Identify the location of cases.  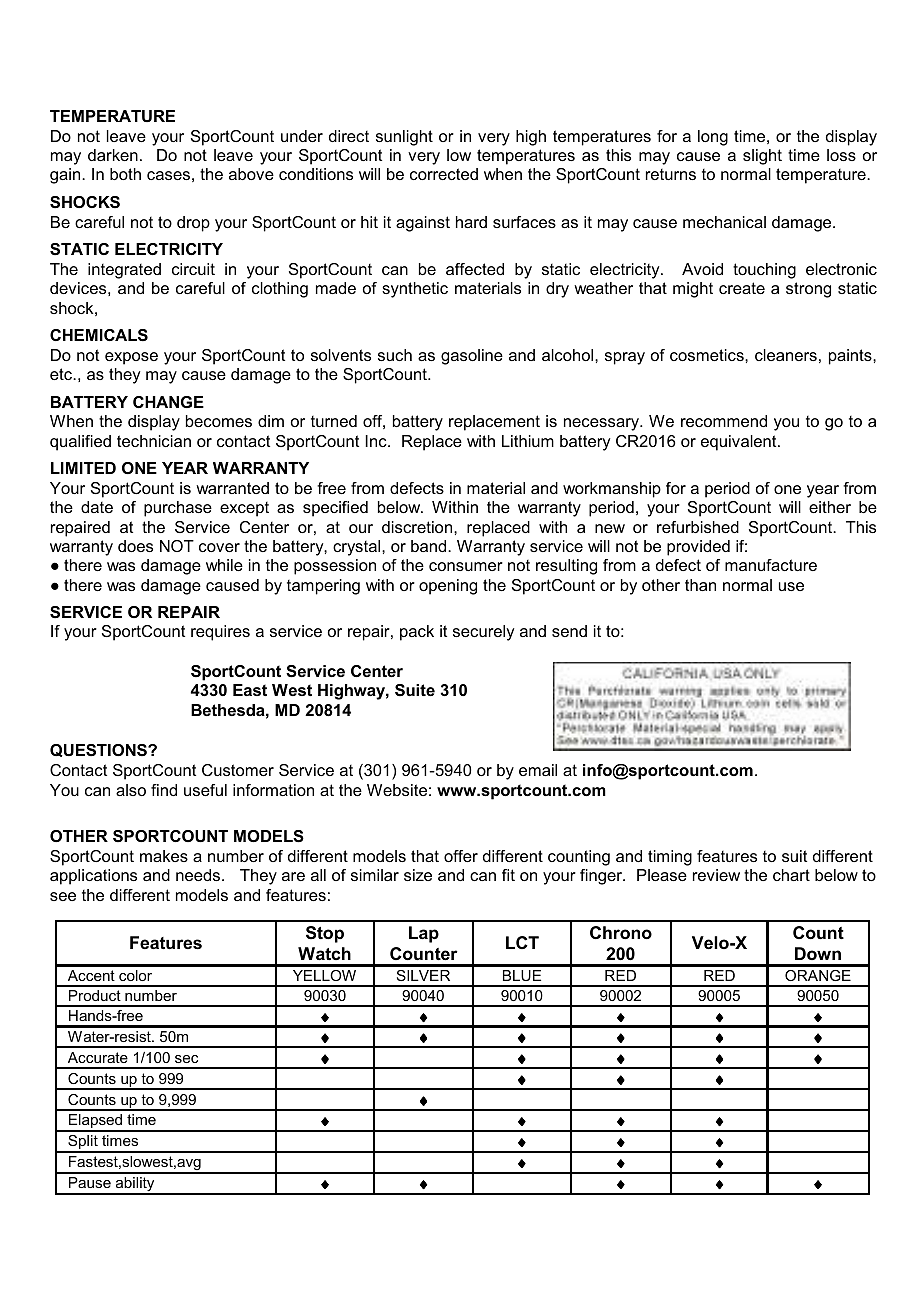
(168, 175).
